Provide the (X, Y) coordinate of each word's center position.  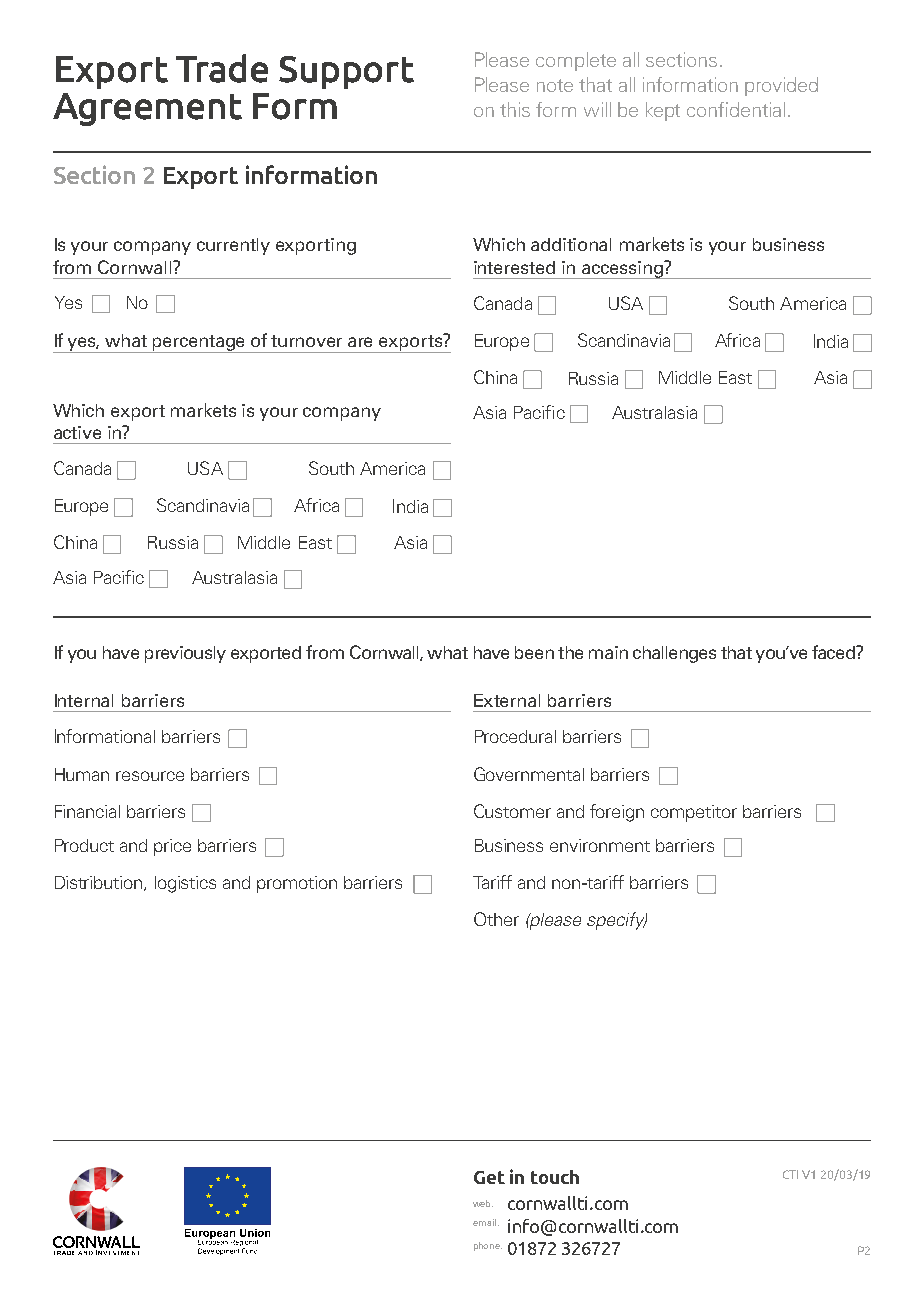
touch (555, 1177)
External (507, 700)
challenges (674, 654)
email (486, 1222)
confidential (736, 109)
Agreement (147, 109)
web (483, 1203)
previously (185, 654)
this (515, 109)
